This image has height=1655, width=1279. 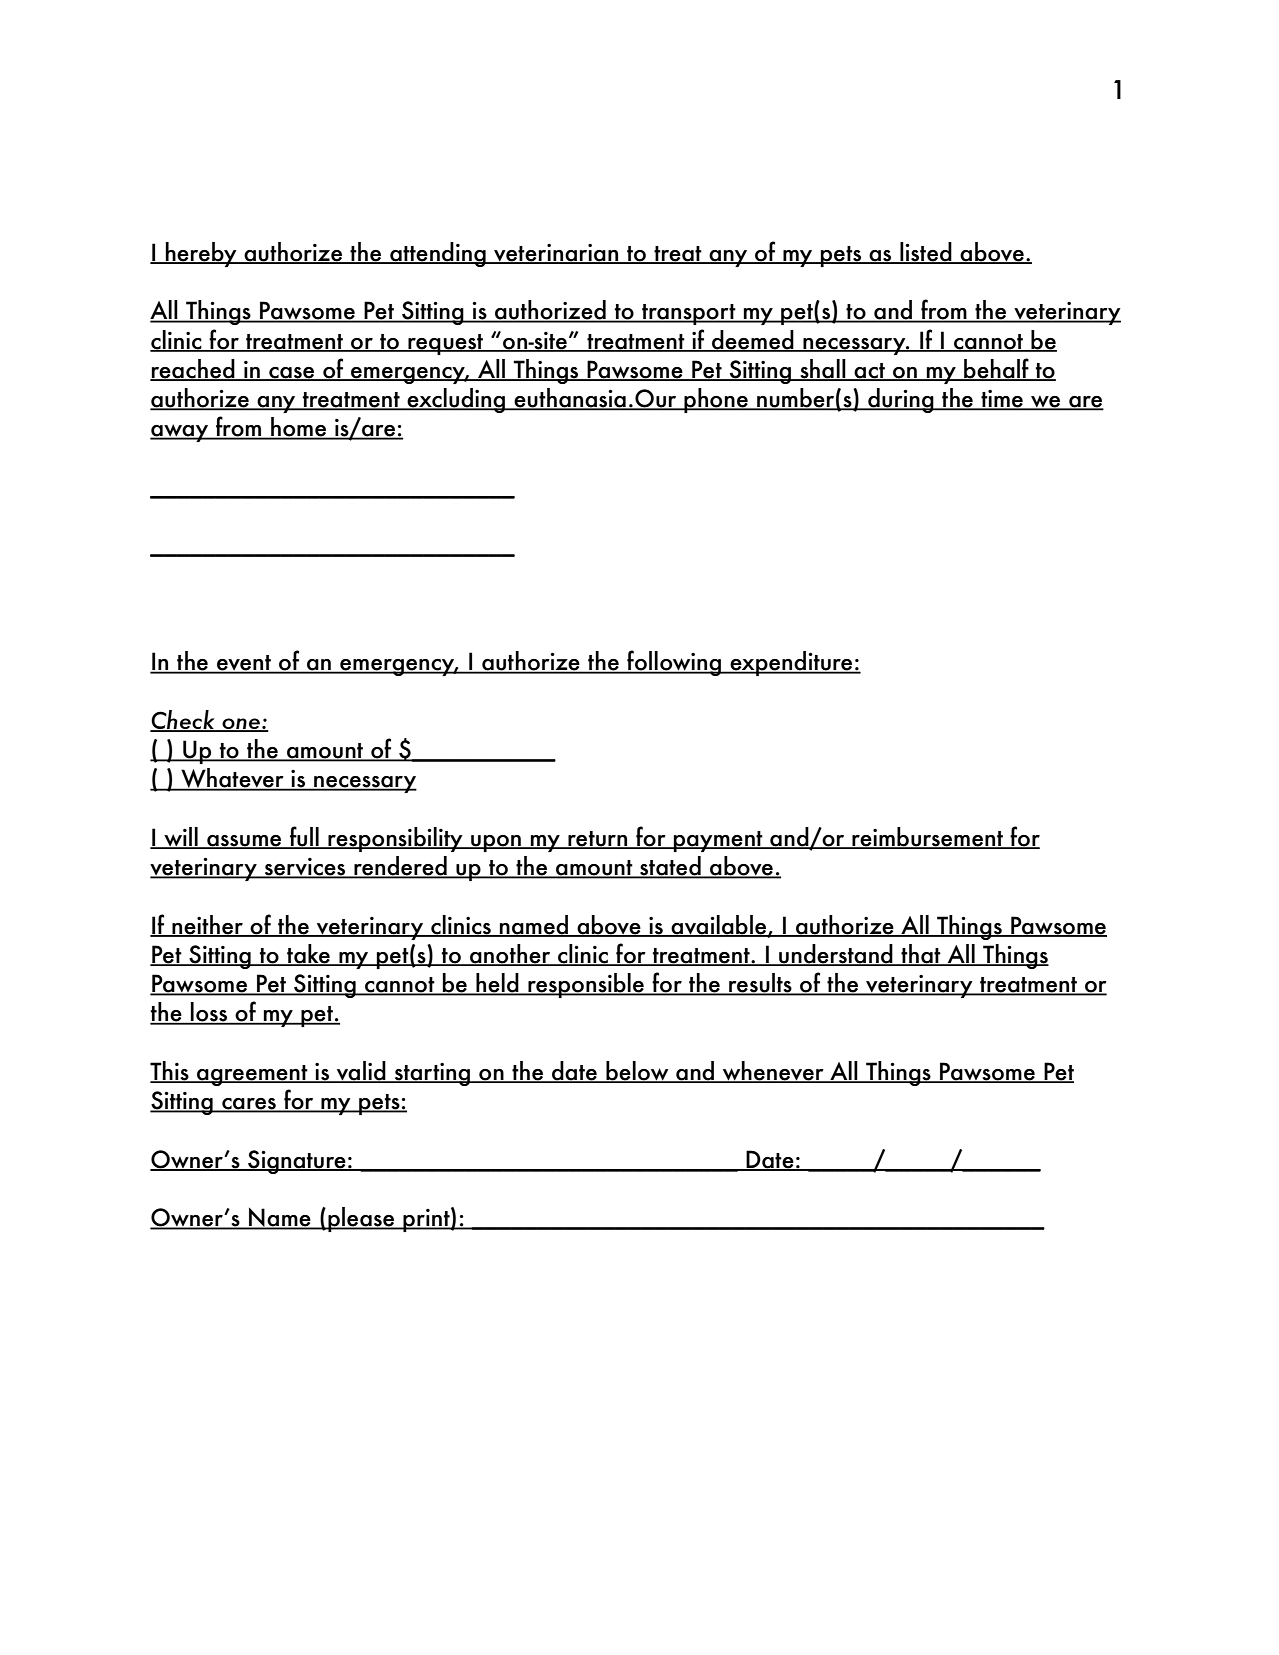 I want to click on event, so click(x=244, y=664).
